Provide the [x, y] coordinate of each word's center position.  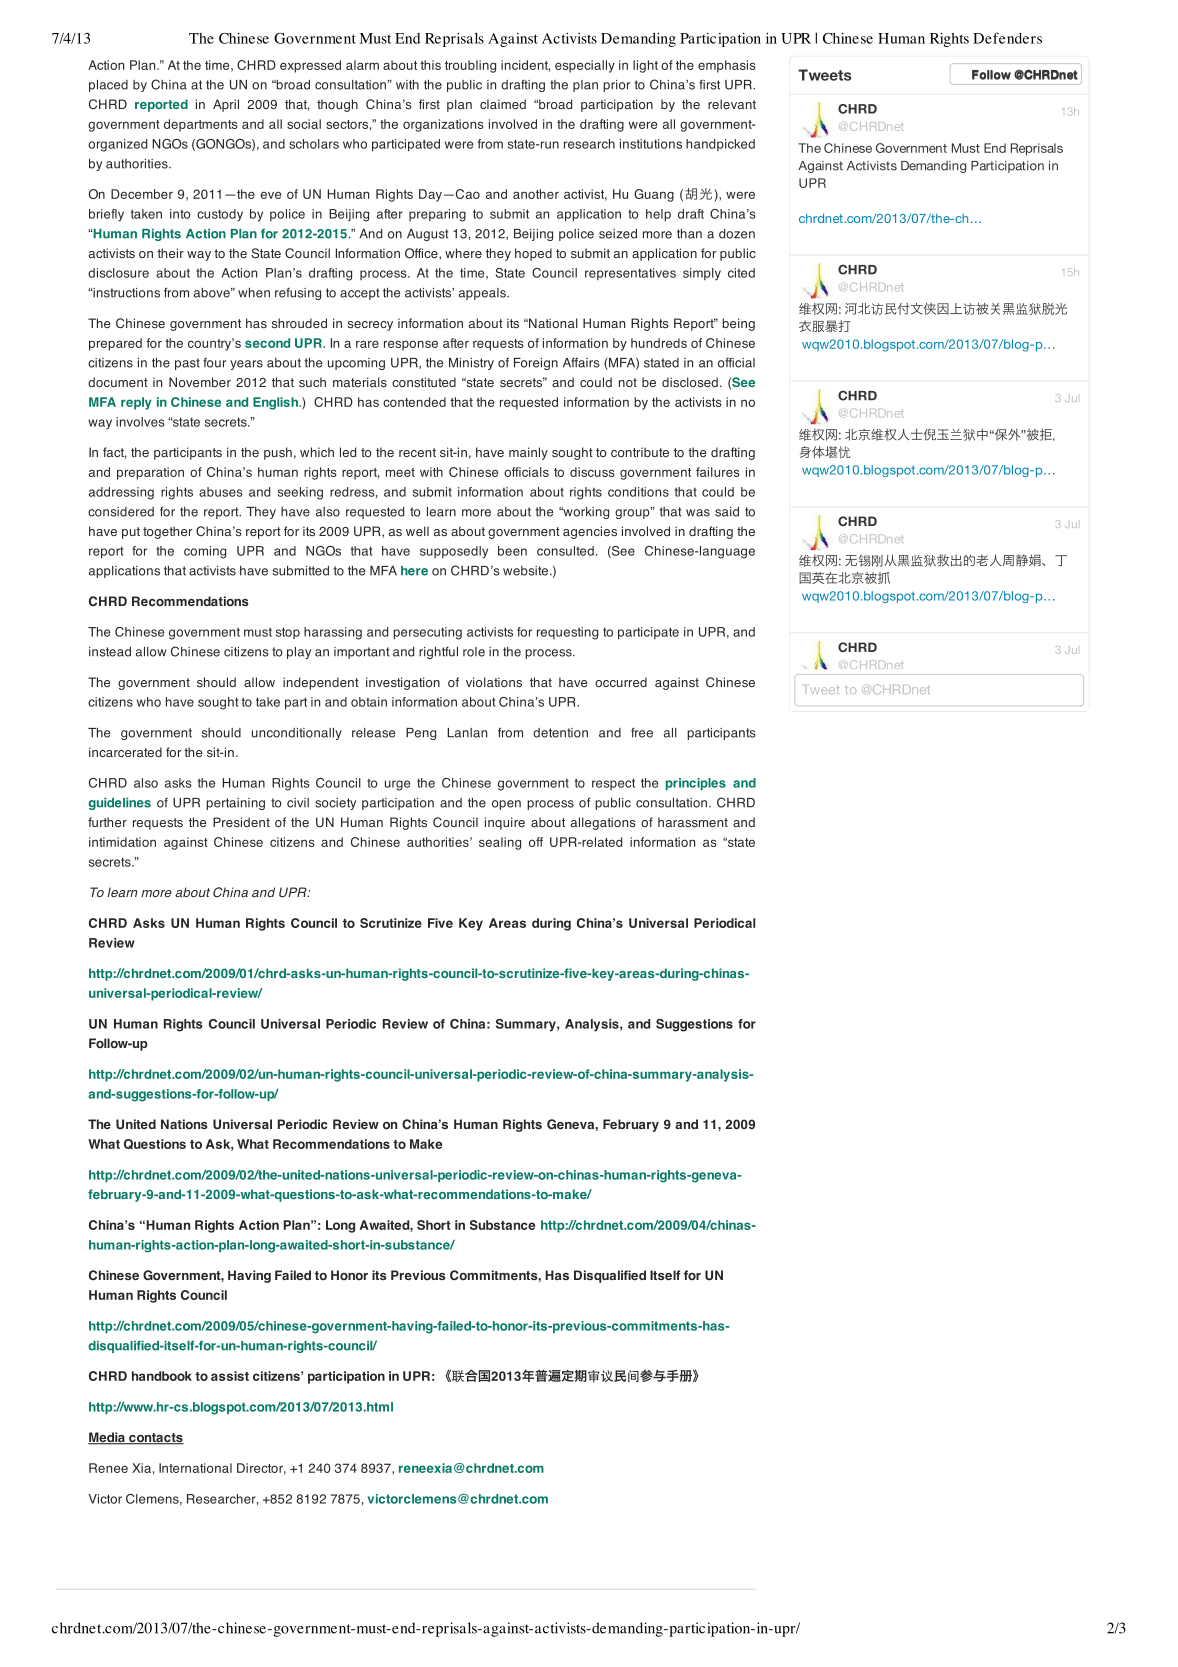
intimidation [122, 842]
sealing [500, 843]
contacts [155, 1439]
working [585, 513]
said [727, 512]
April [226, 105]
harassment [693, 822]
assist [230, 1376]
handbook [162, 1376]
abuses [221, 492]
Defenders [1007, 38]
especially [585, 66]
